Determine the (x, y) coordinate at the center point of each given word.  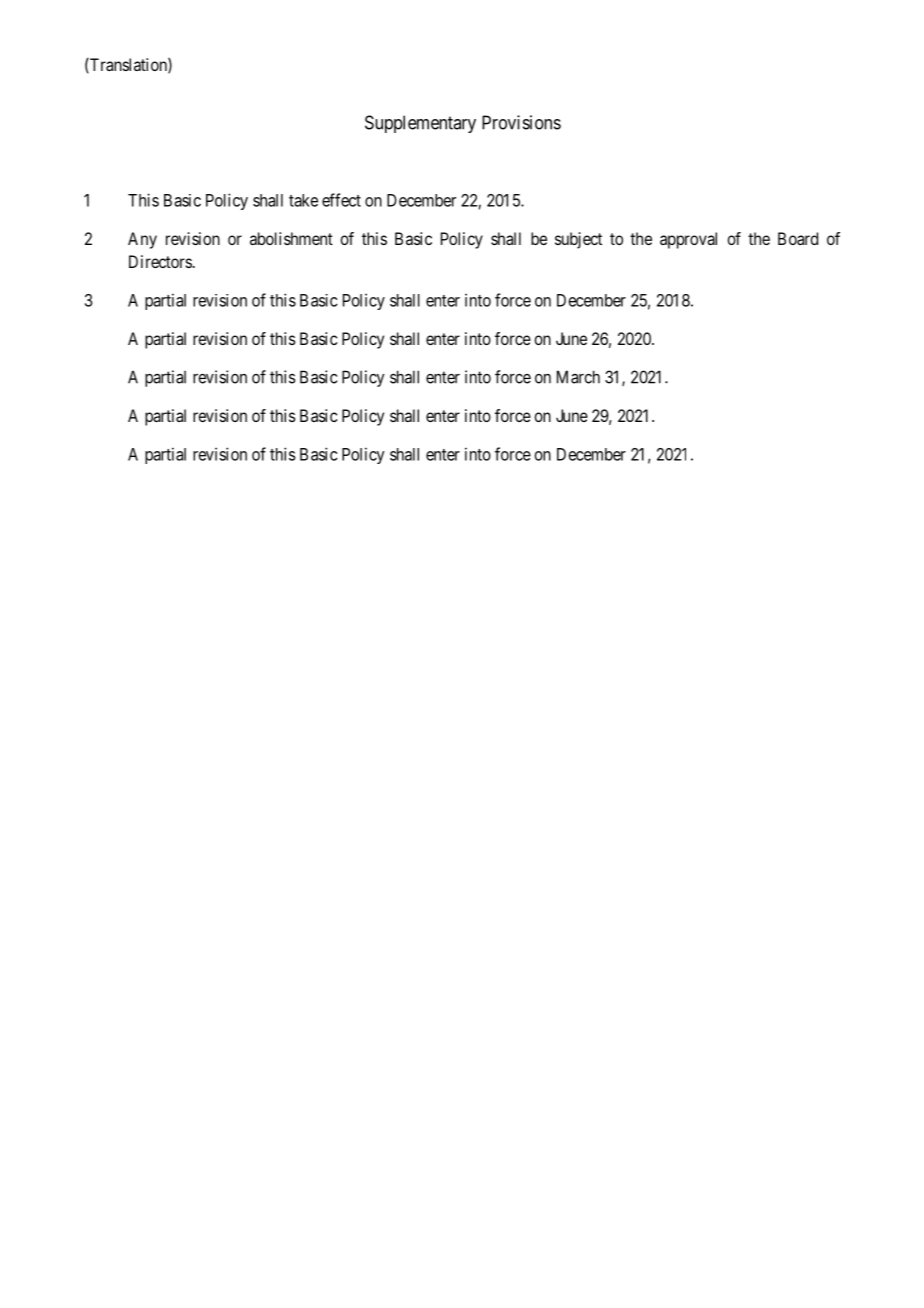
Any (142, 240)
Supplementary (420, 124)
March (578, 377)
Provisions (521, 122)
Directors (160, 261)
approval (688, 240)
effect (341, 200)
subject (578, 240)
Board (798, 238)
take (303, 200)
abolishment (291, 238)
